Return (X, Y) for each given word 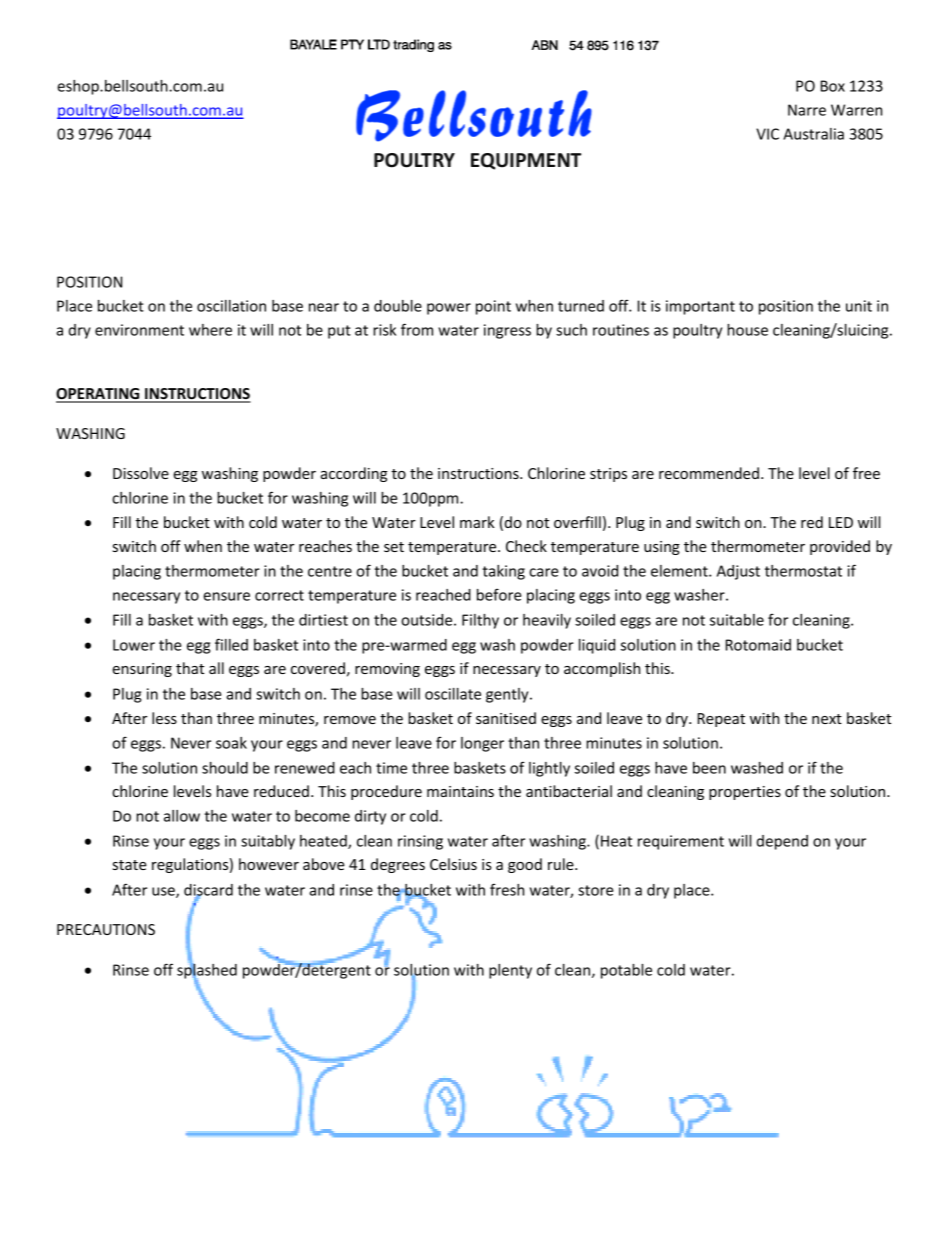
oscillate (453, 694)
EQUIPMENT (526, 161)
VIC (767, 134)
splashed (207, 971)
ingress (507, 331)
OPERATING (99, 395)
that (190, 668)
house (747, 330)
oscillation (231, 306)
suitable (737, 620)
